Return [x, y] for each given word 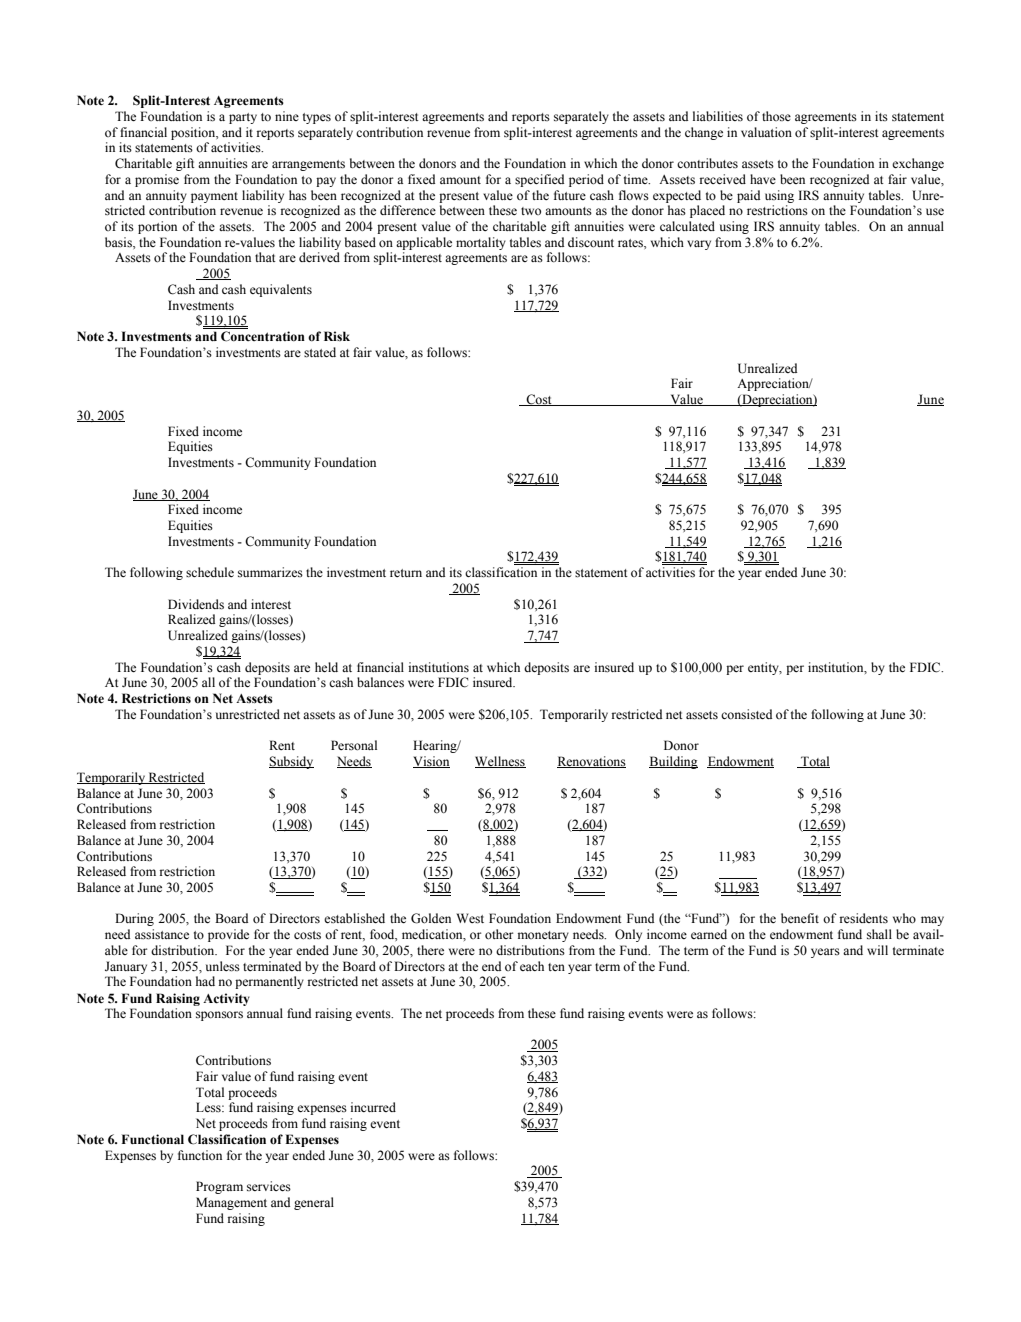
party [243, 118]
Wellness [500, 762]
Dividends [196, 604]
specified [539, 180]
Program [219, 1187]
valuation [766, 132]
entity [765, 668]
